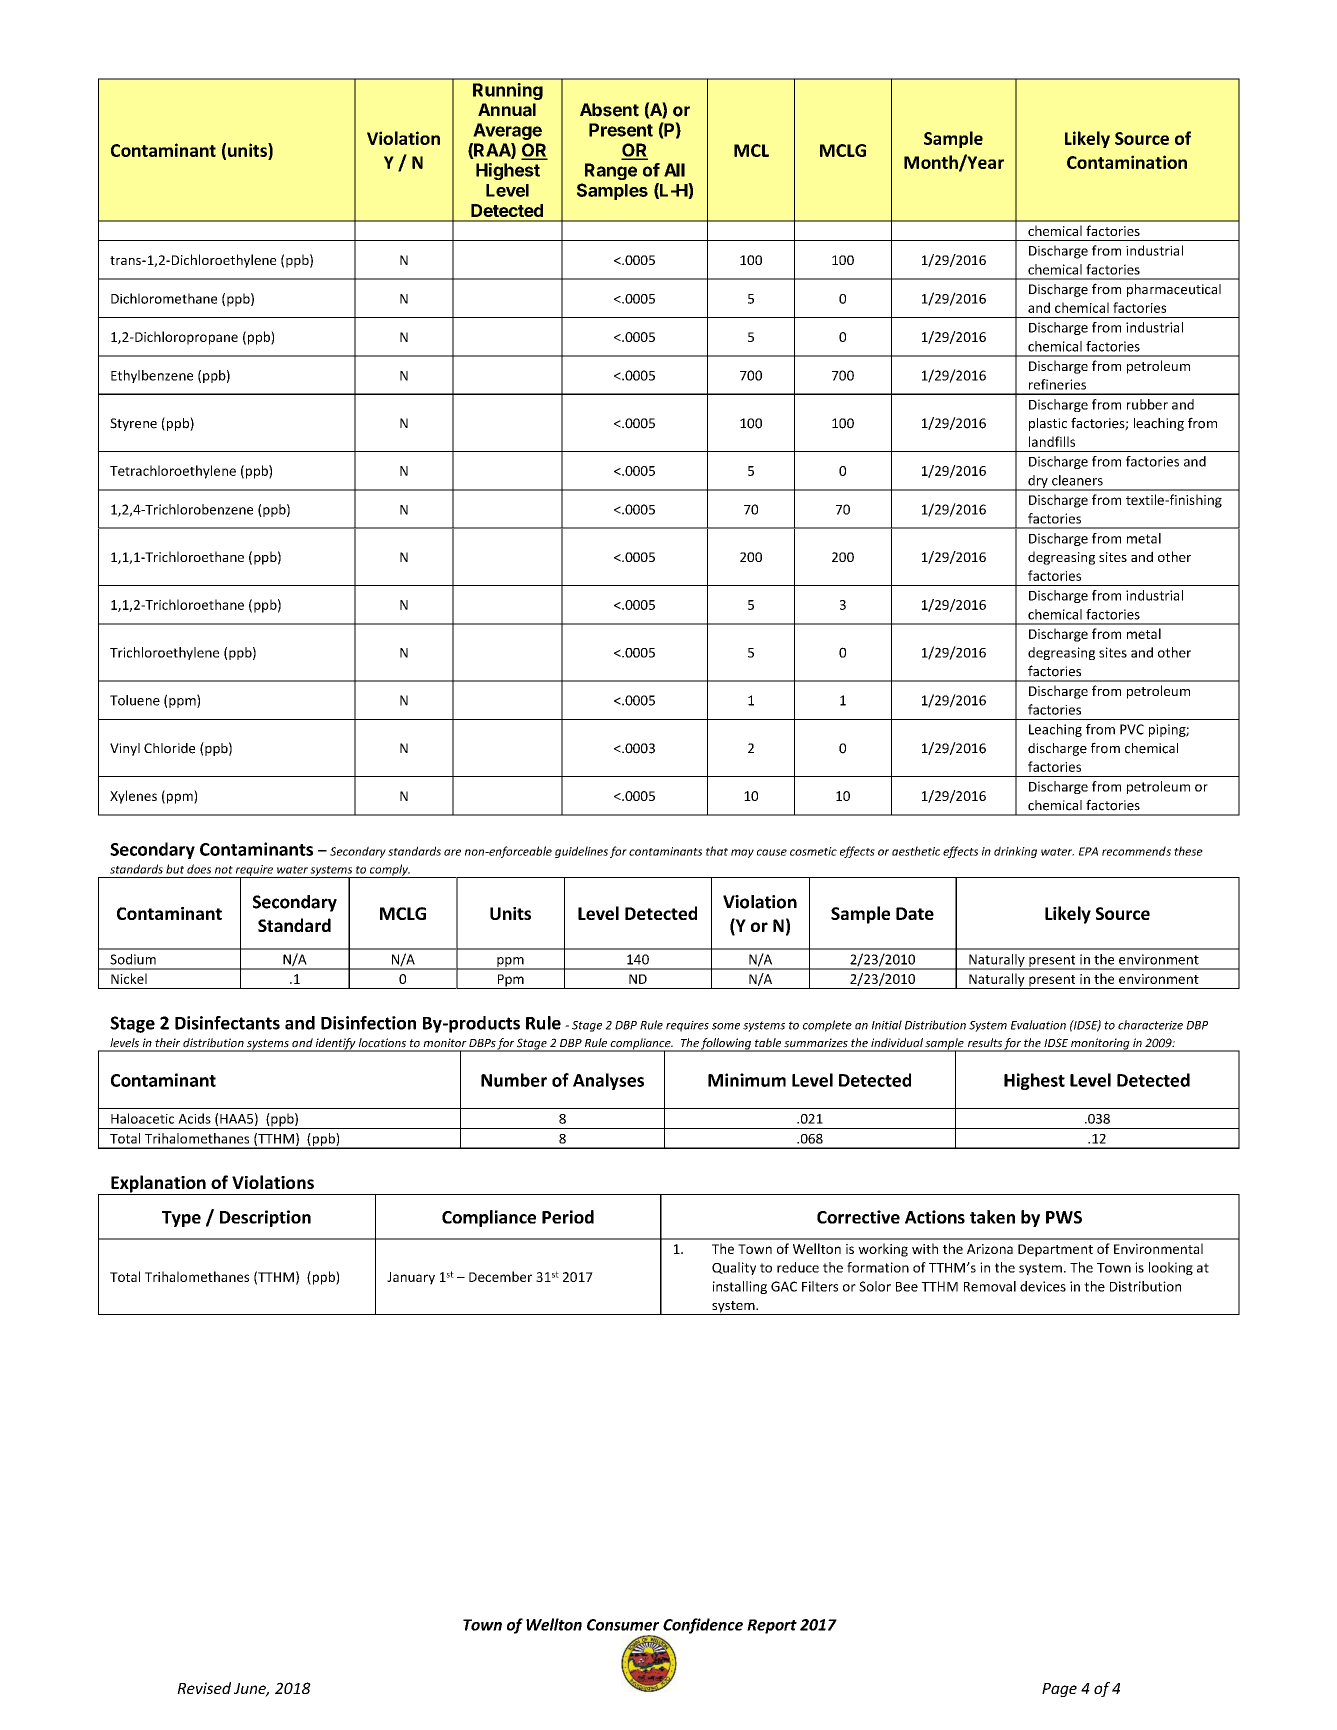 The image size is (1337, 1730). Describe the element at coordinates (164, 298) in the screenshot. I see `Dichloromethane` at that location.
